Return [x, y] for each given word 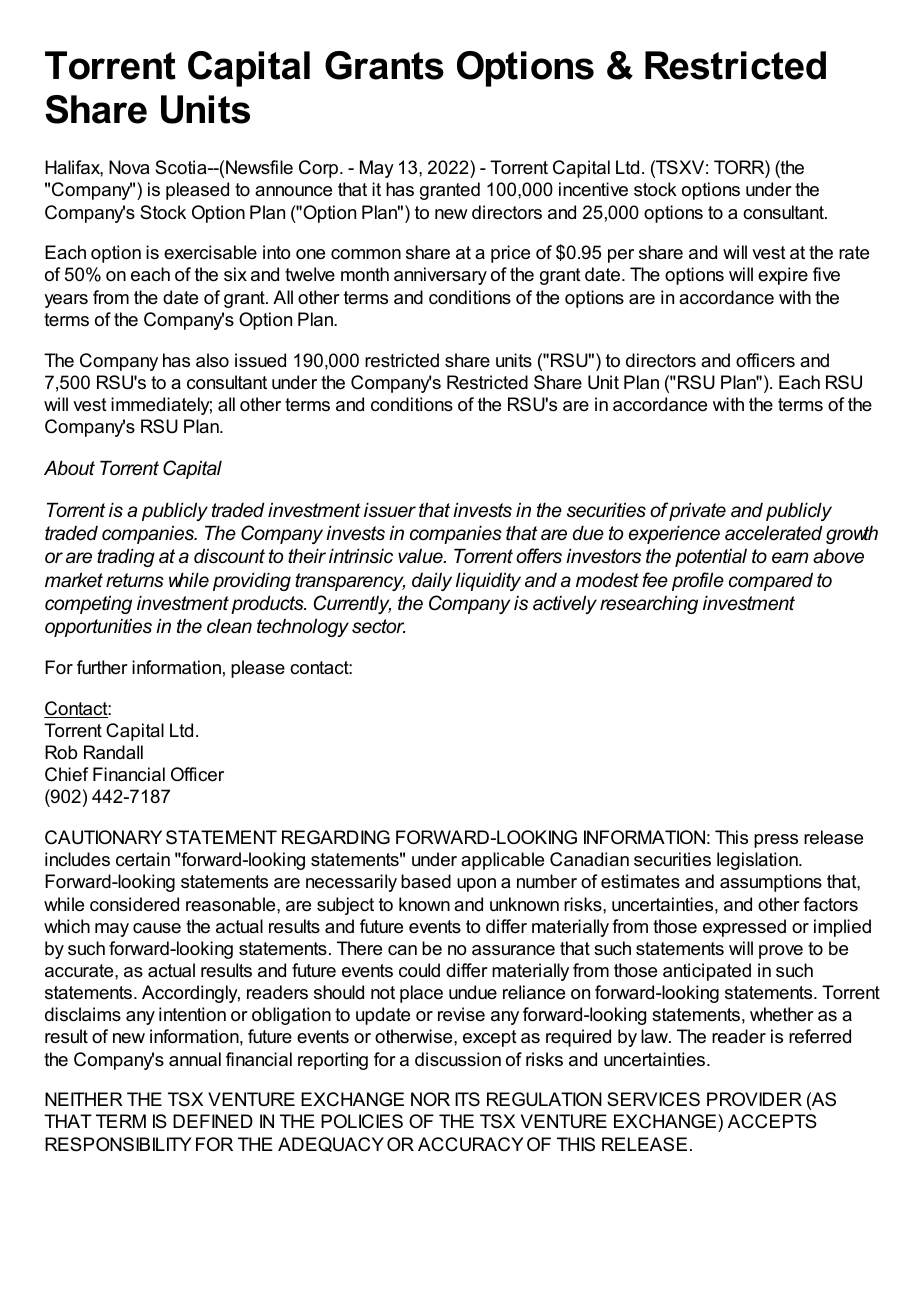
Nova [129, 167]
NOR [430, 1099]
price [510, 254]
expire [783, 276]
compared [771, 582]
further [102, 667]
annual [195, 1059]
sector [378, 626]
